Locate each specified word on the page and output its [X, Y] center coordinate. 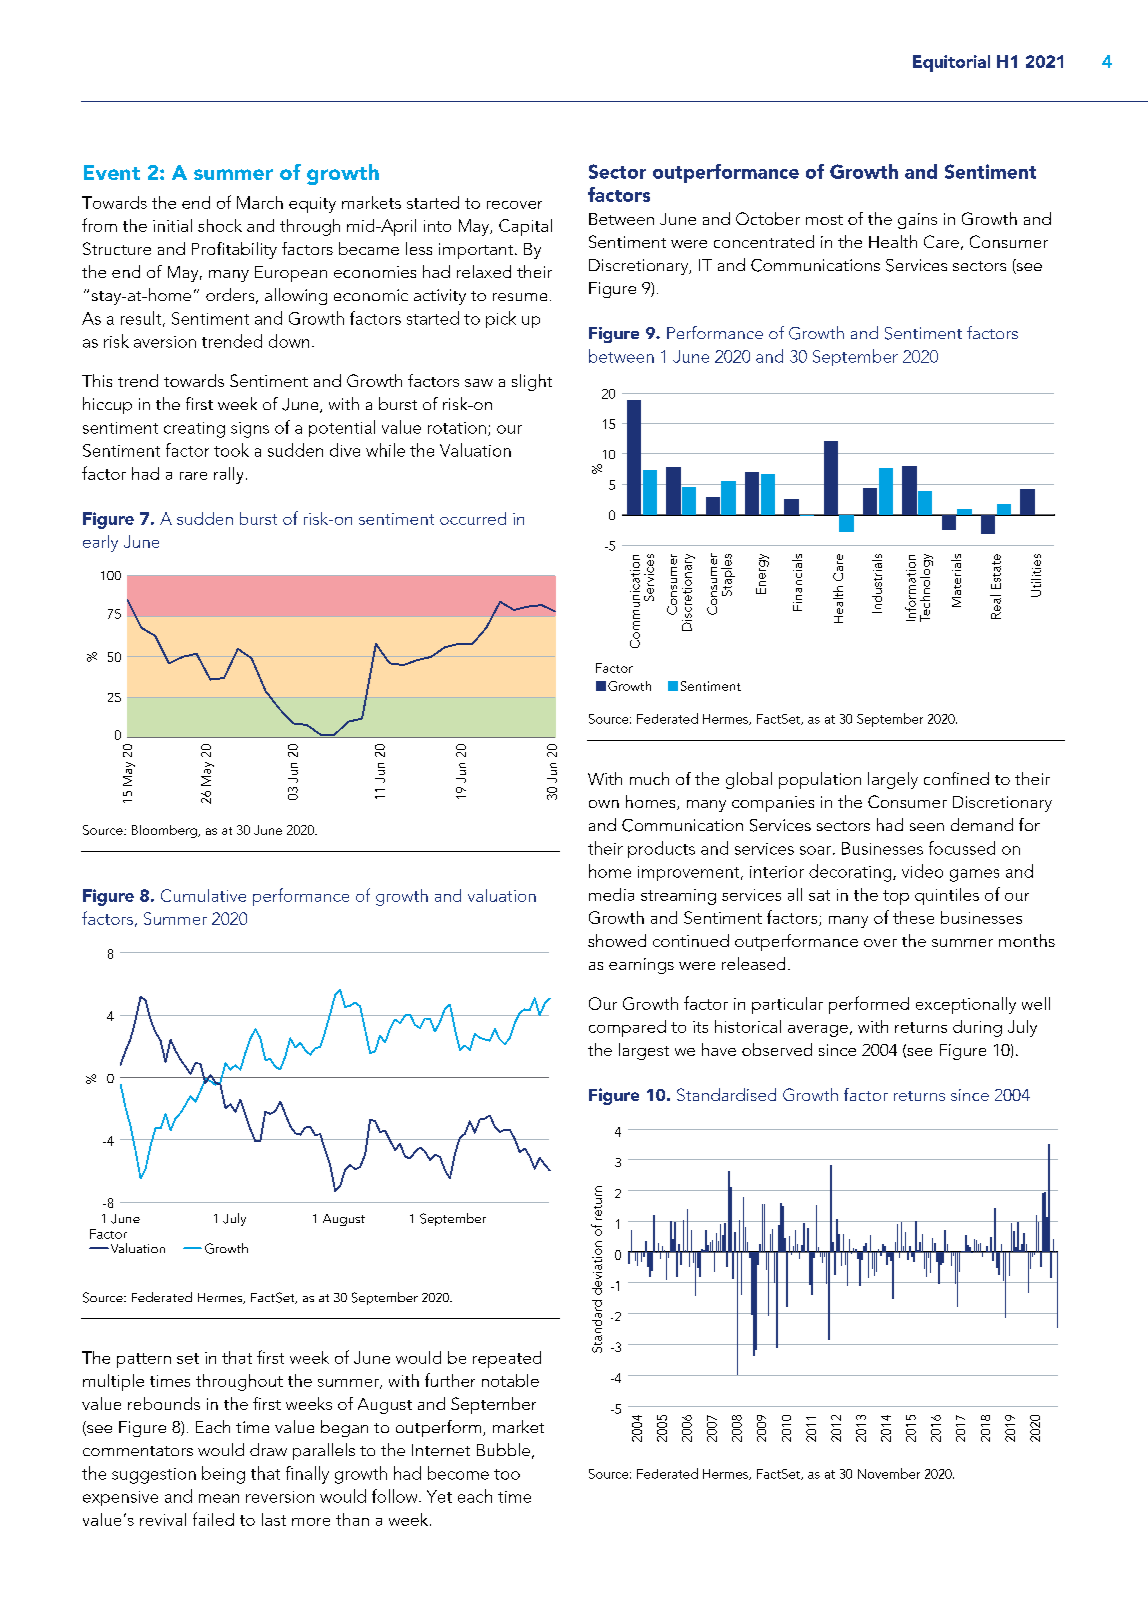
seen [927, 827]
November [889, 1473]
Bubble [503, 1449]
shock [220, 225]
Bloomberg [165, 831]
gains [917, 221]
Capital [525, 227]
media [611, 894]
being [223, 1475]
